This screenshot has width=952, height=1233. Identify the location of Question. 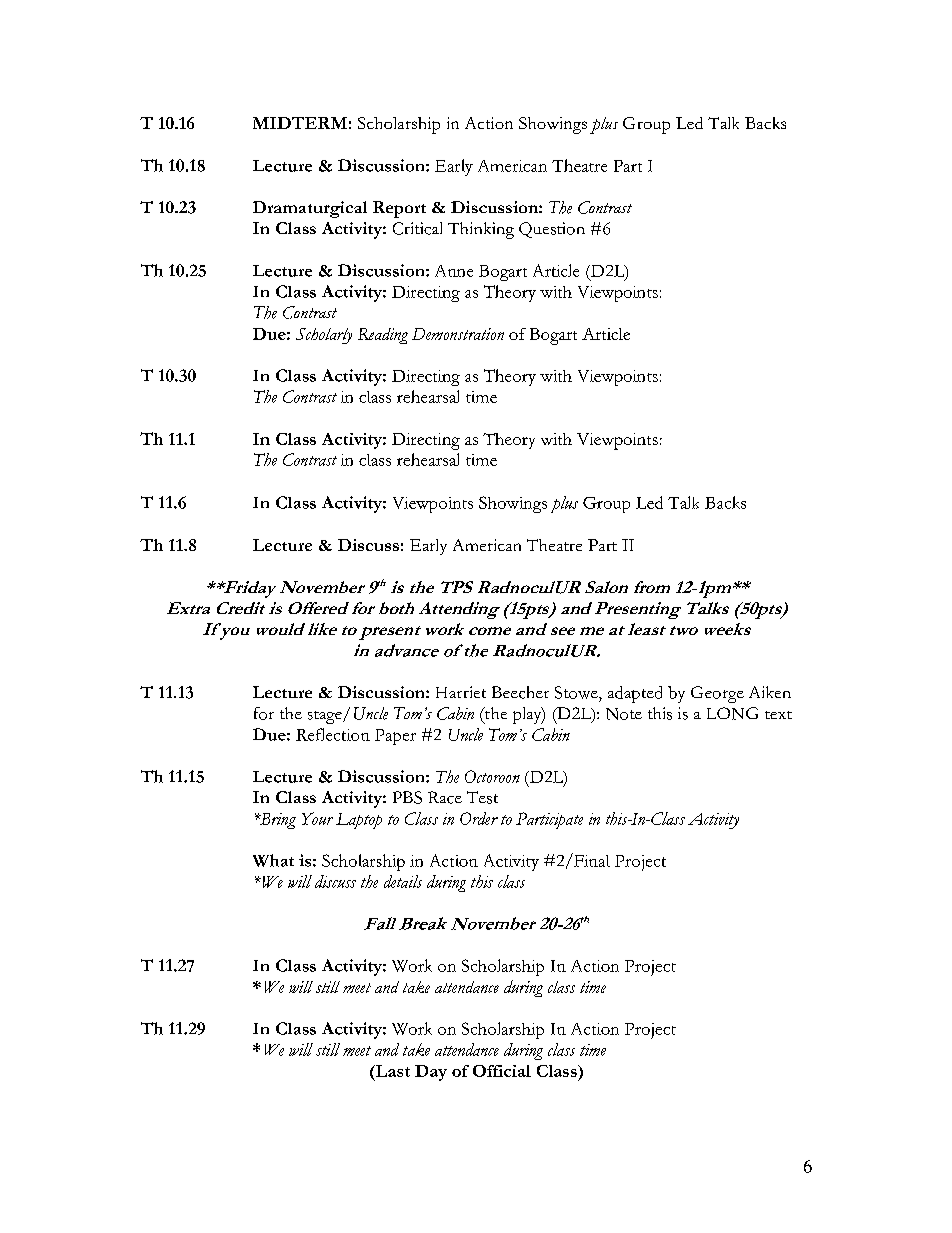
(552, 230).
